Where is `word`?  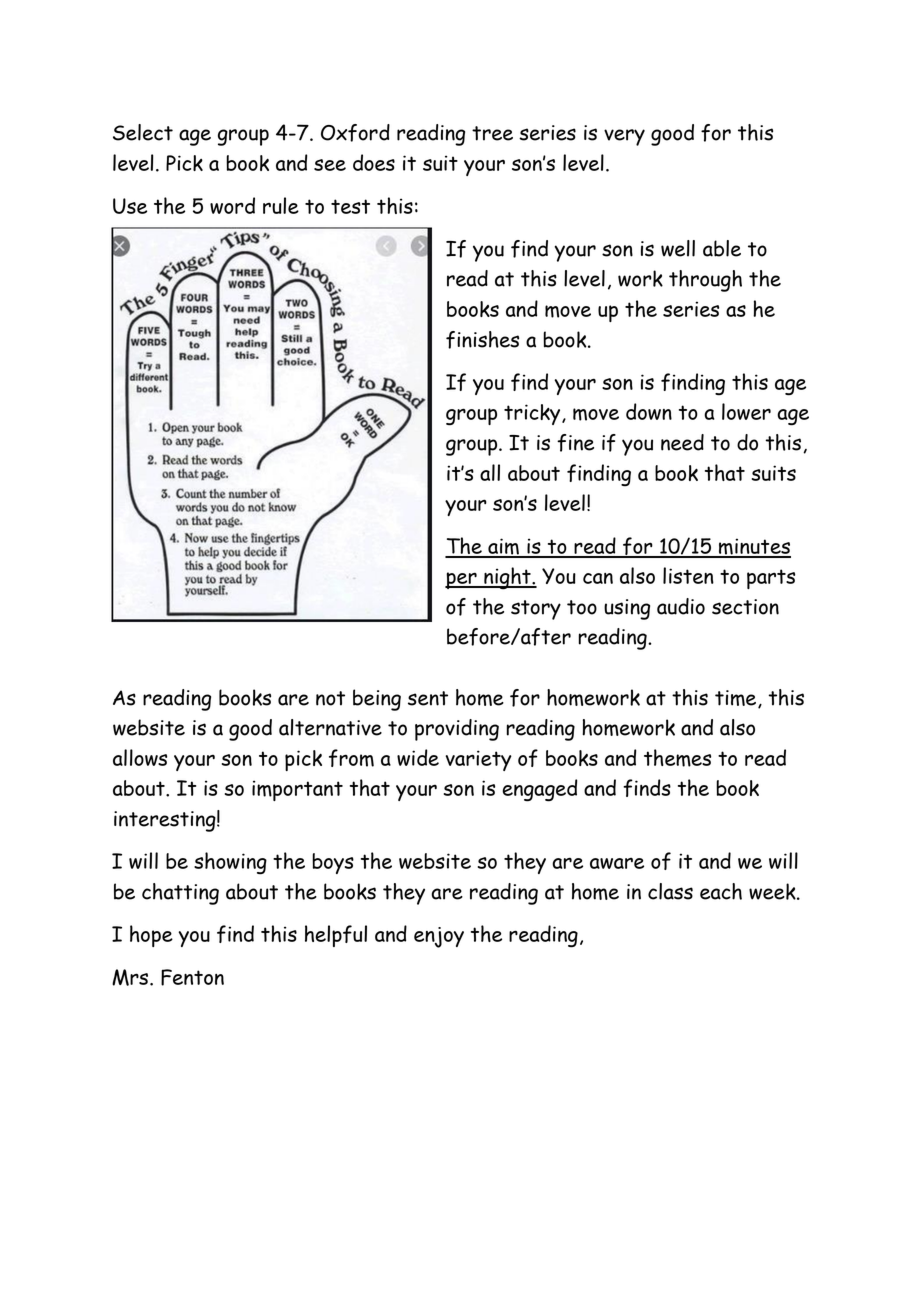
word is located at coordinates (232, 205).
